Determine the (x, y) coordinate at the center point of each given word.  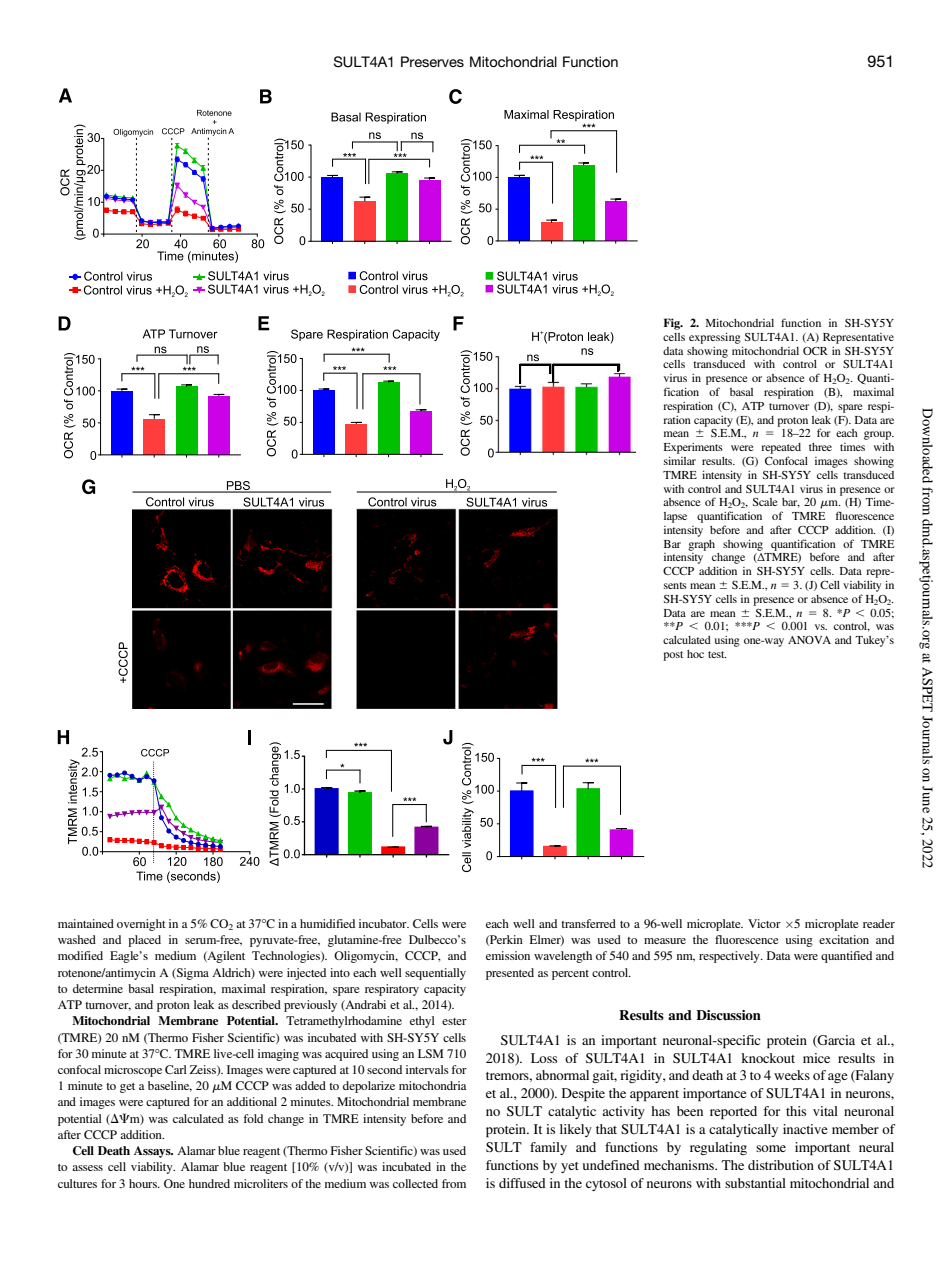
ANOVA (809, 640)
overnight (141, 925)
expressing (715, 338)
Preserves (432, 61)
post (673, 656)
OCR (815, 350)
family (548, 1148)
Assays (153, 1152)
